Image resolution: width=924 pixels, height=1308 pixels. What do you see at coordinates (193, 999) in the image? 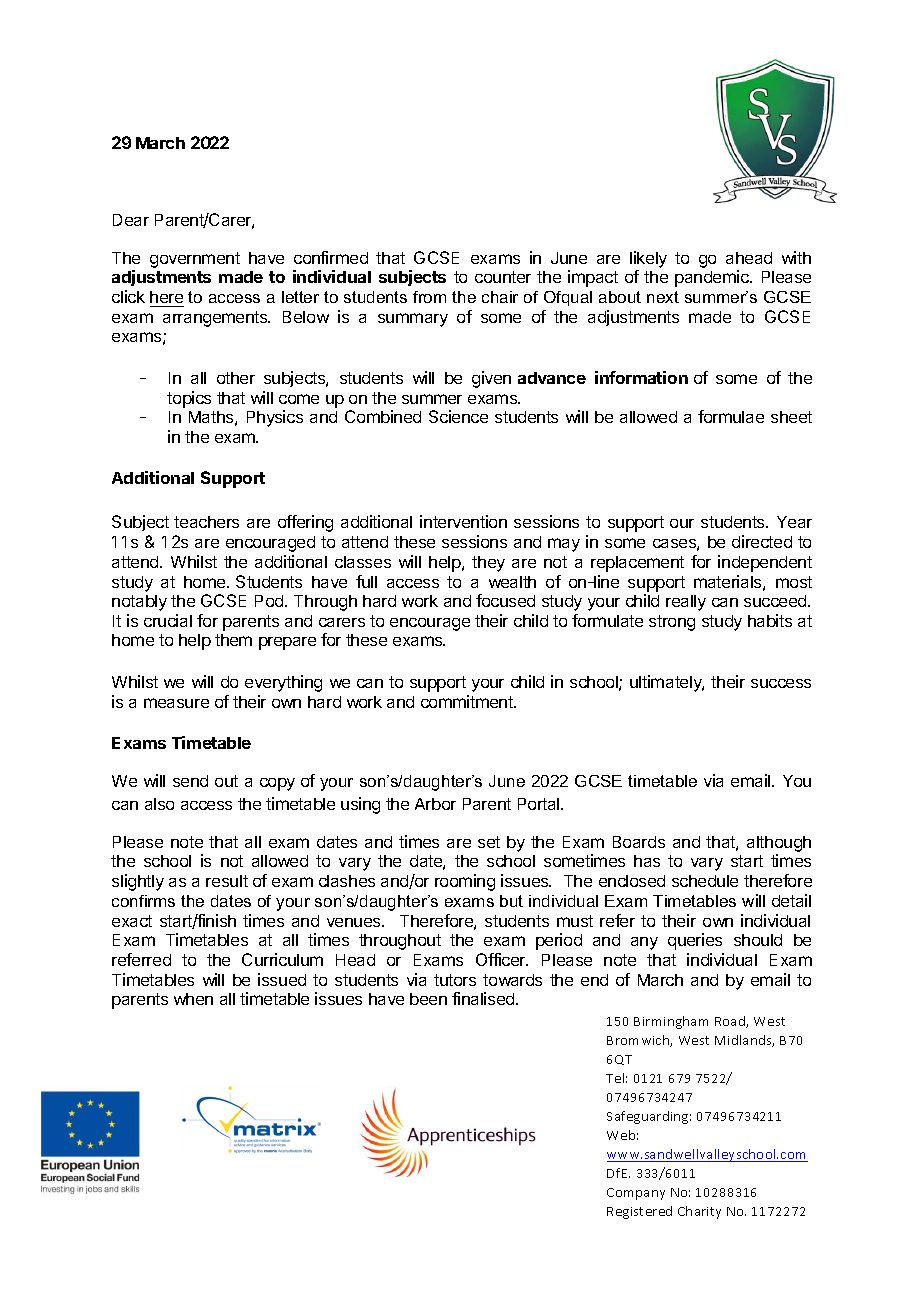
I see `when` at bounding box center [193, 999].
